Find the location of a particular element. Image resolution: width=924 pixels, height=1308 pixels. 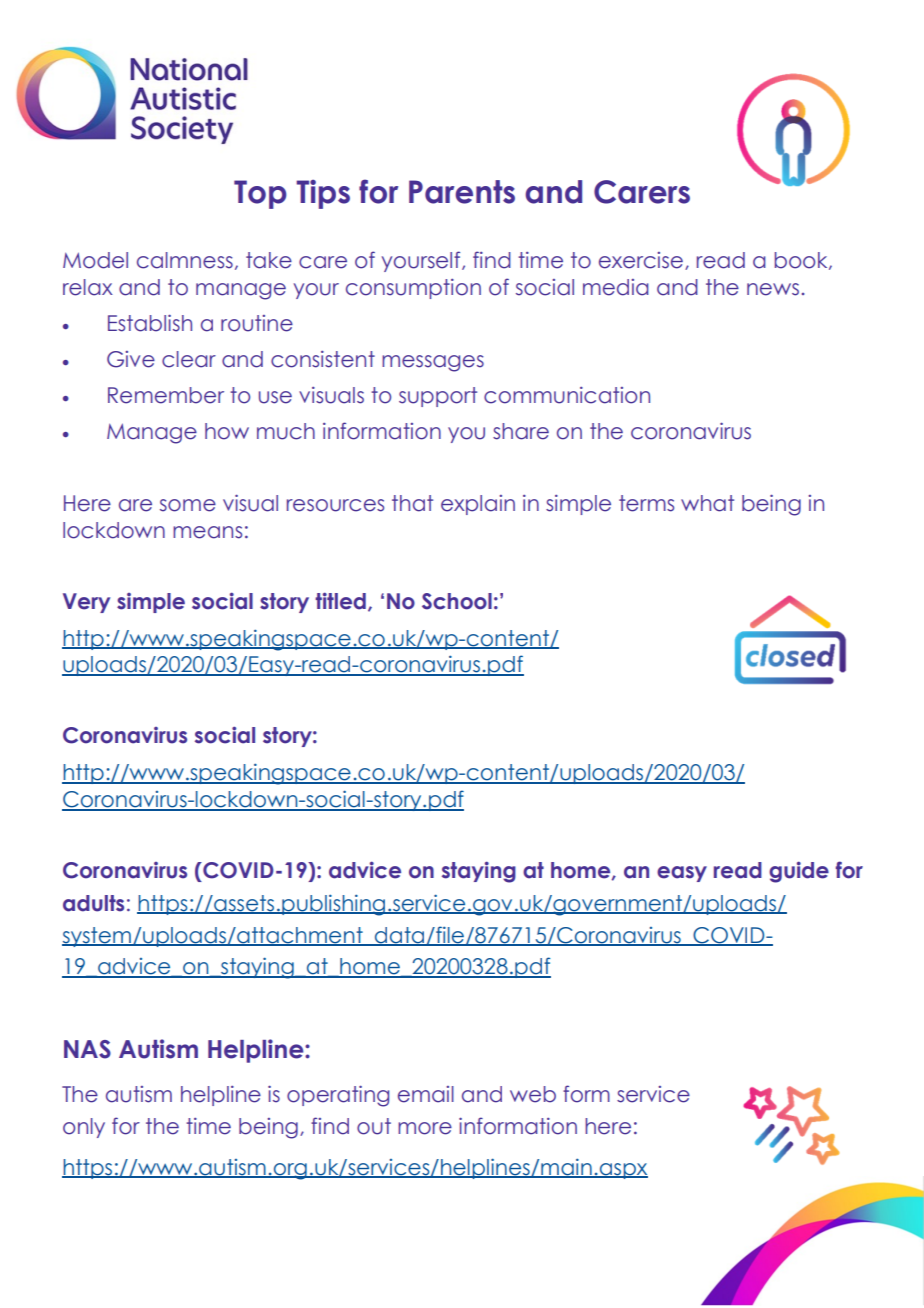

exercise is located at coordinates (641, 260).
